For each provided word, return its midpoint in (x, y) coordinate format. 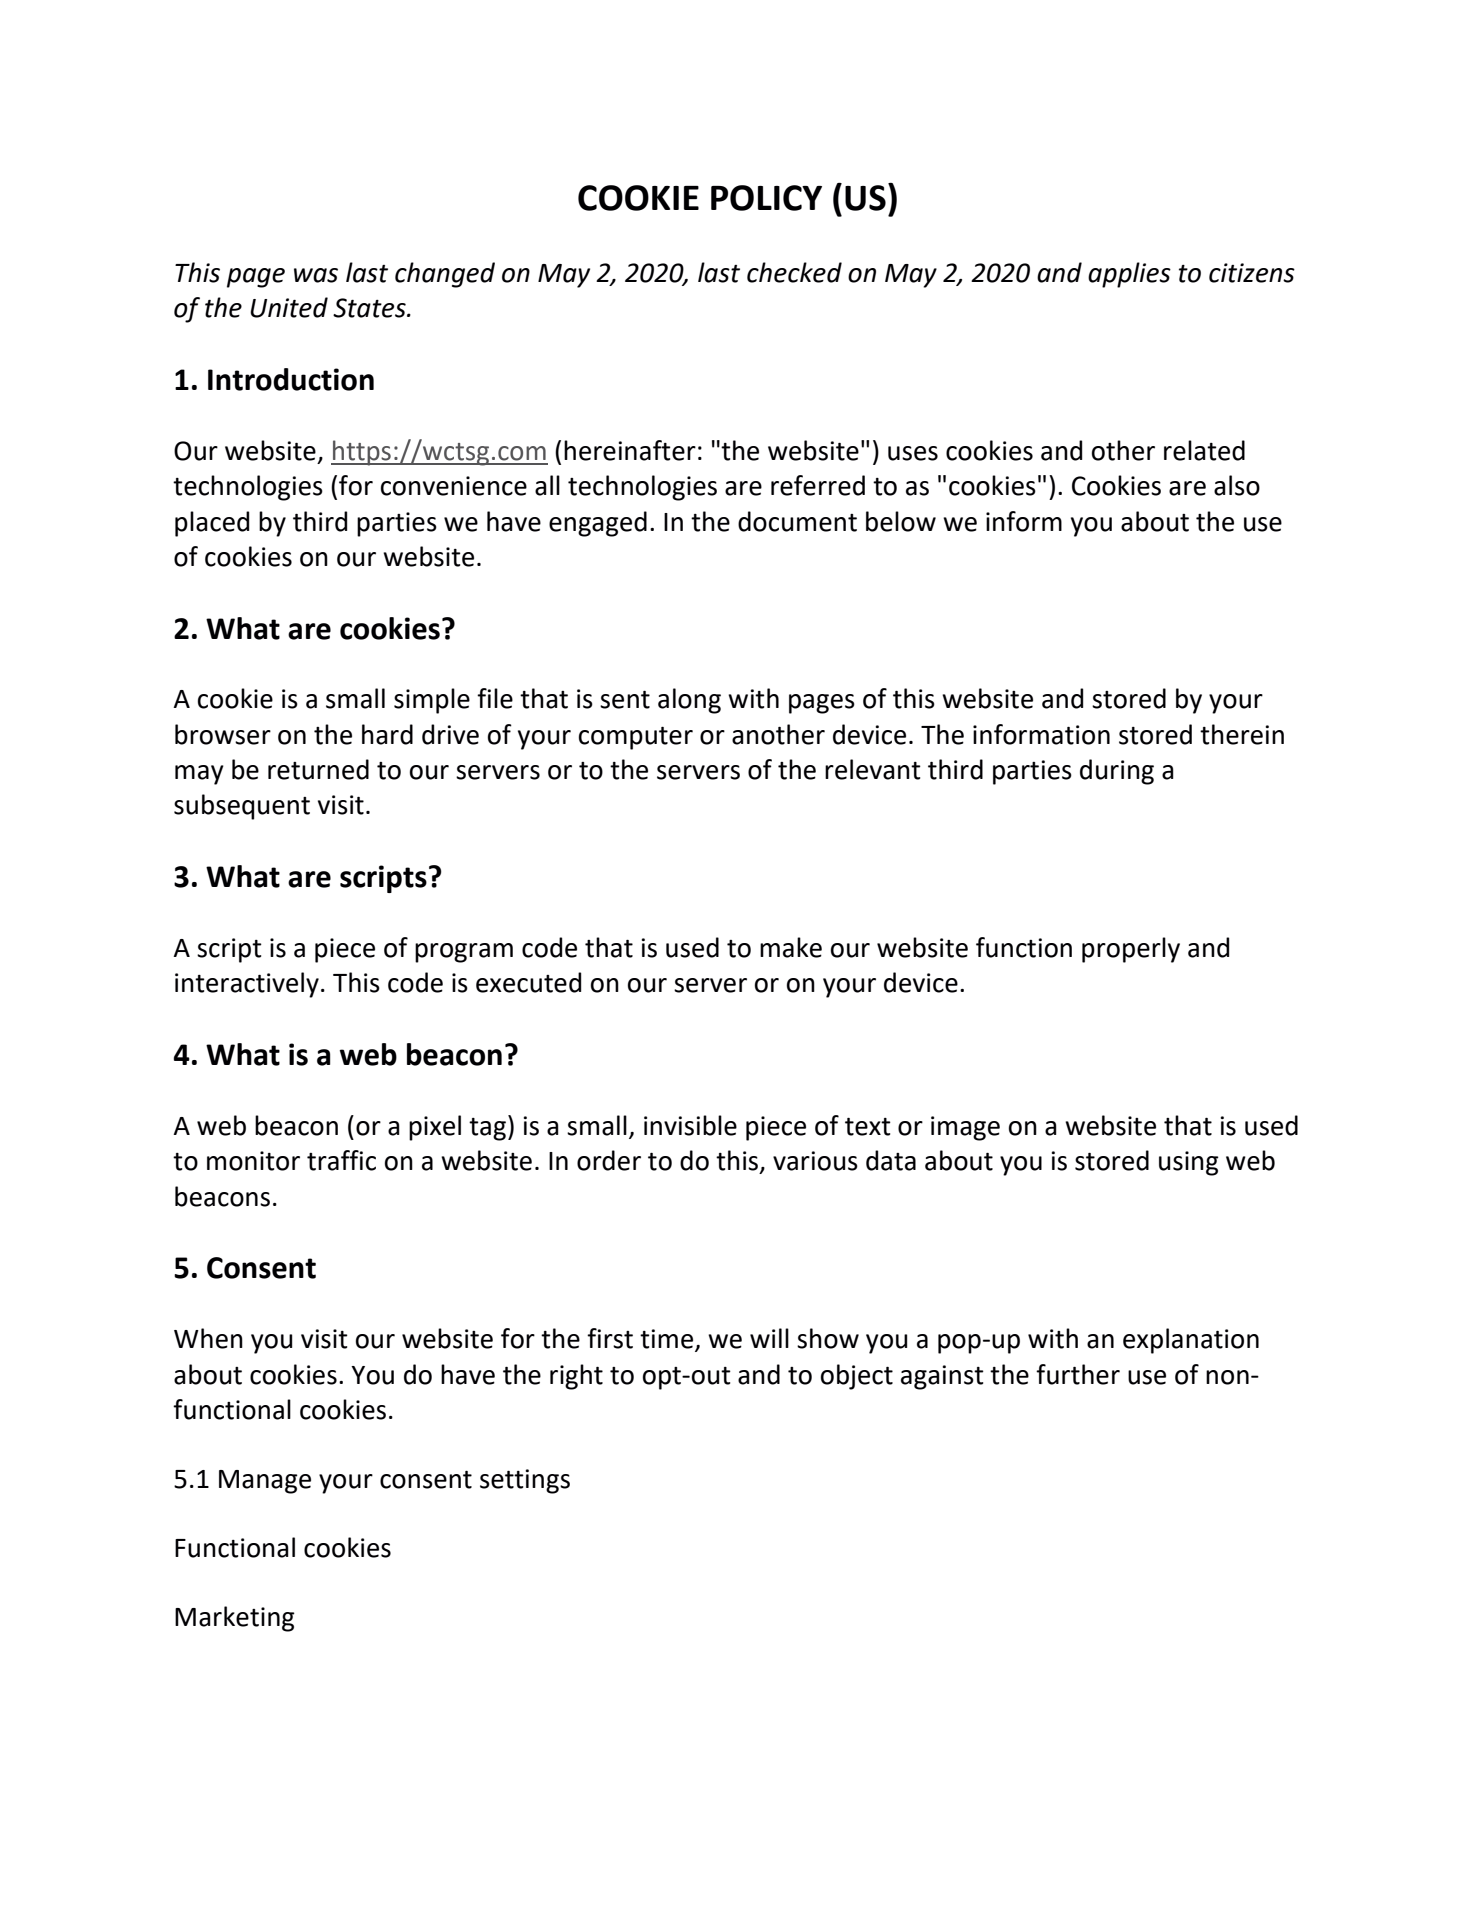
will (769, 1338)
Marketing (235, 1619)
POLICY (766, 198)
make (791, 947)
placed (212, 524)
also (1237, 485)
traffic (341, 1160)
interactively (247, 985)
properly (1131, 950)
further (1078, 1374)
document (797, 521)
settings (525, 1481)
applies (1129, 275)
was (316, 275)
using (1189, 1163)
